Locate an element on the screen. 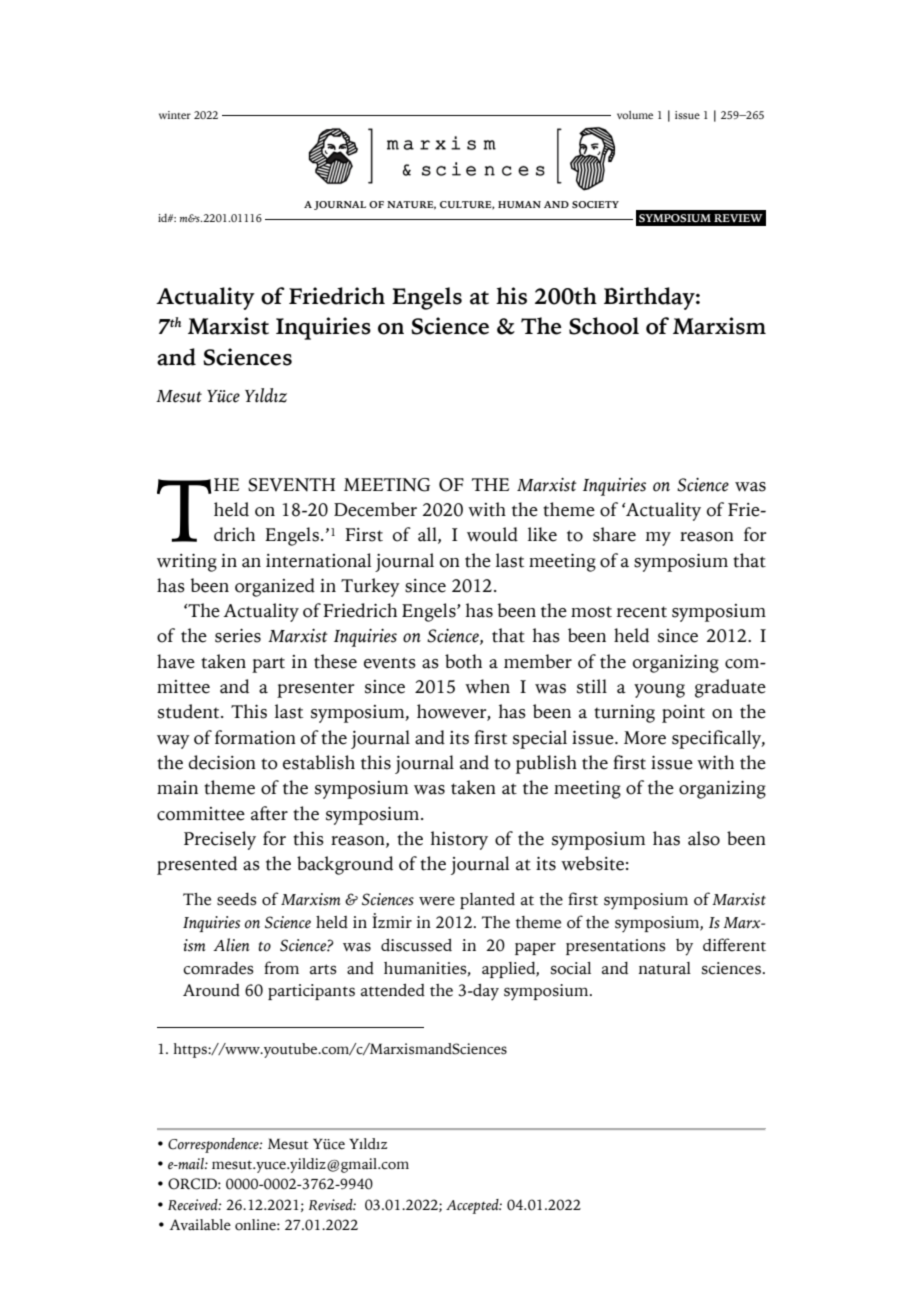 The width and height of the screenshot is (924, 1314). SOCIETY is located at coordinates (595, 204).
